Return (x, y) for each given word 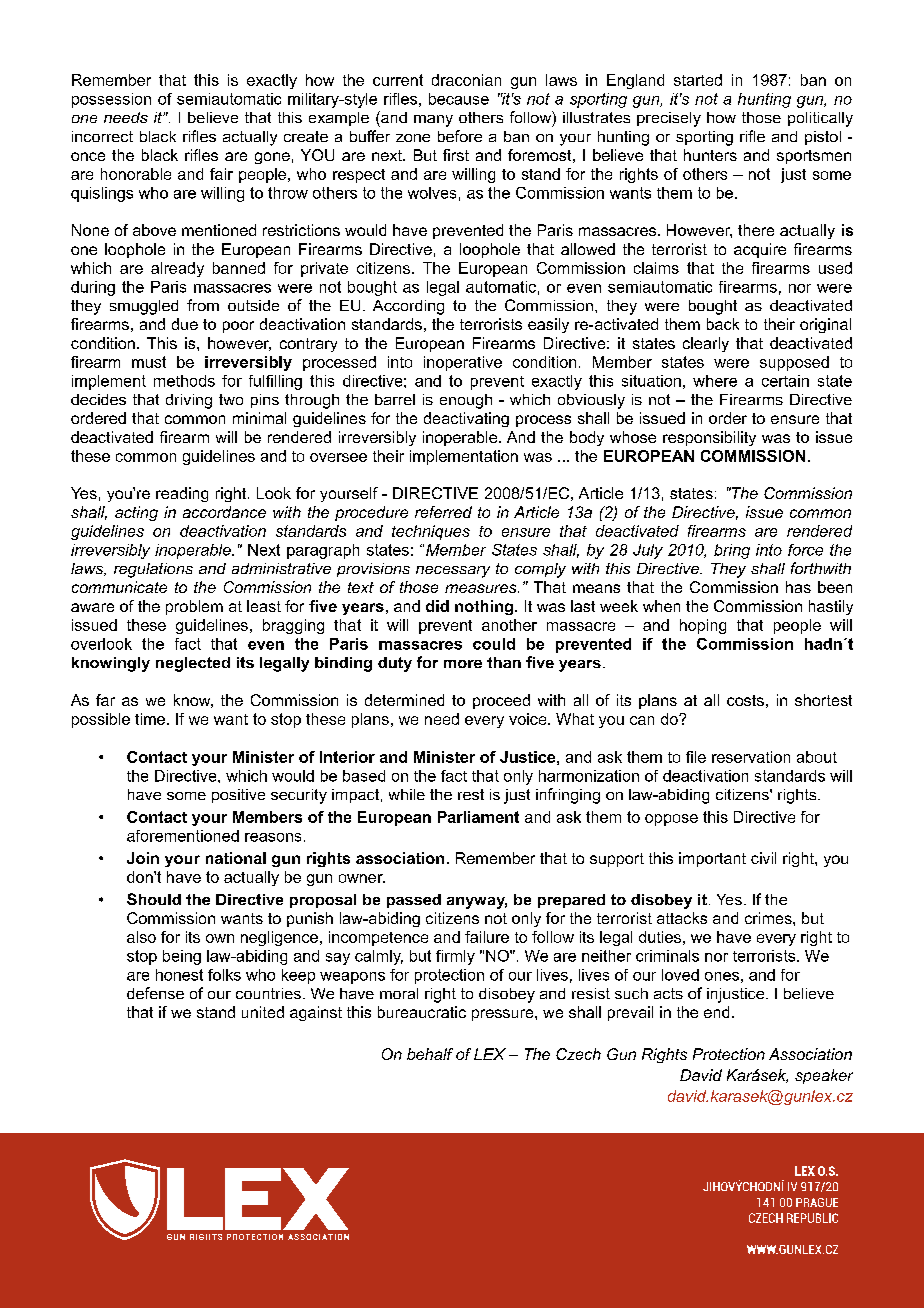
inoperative (463, 363)
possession (111, 100)
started (698, 80)
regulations (153, 570)
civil (763, 858)
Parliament (478, 817)
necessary (453, 572)
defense (155, 993)
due (185, 324)
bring (732, 551)
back (723, 324)
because (459, 99)
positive (238, 796)
